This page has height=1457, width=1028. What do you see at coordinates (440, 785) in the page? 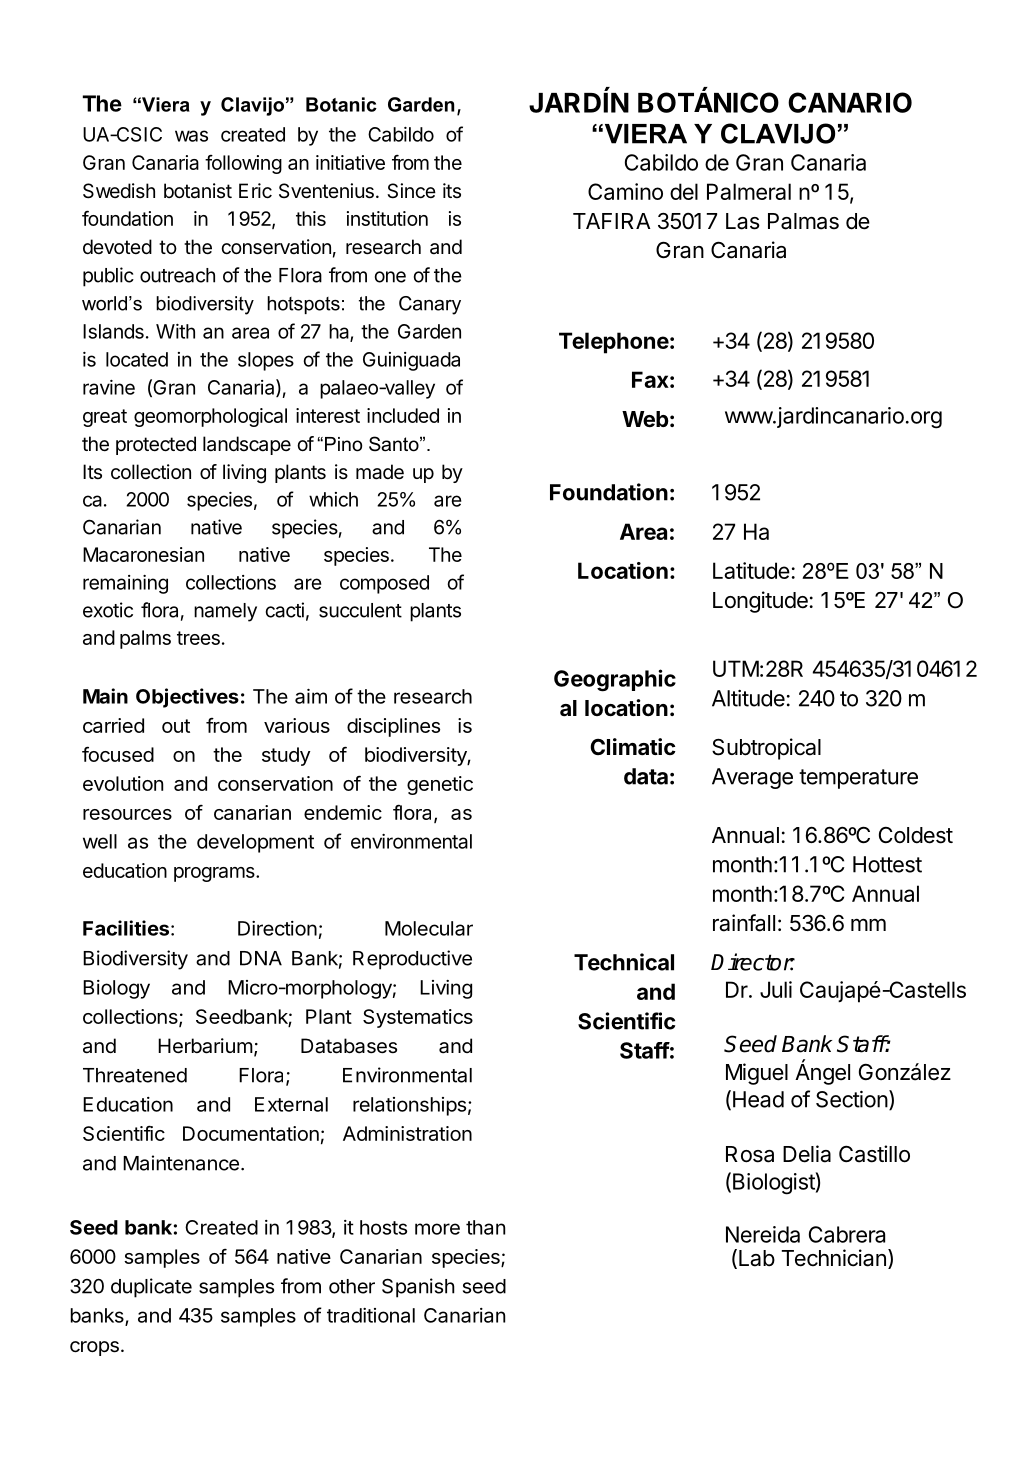
I see `genetic` at bounding box center [440, 785].
